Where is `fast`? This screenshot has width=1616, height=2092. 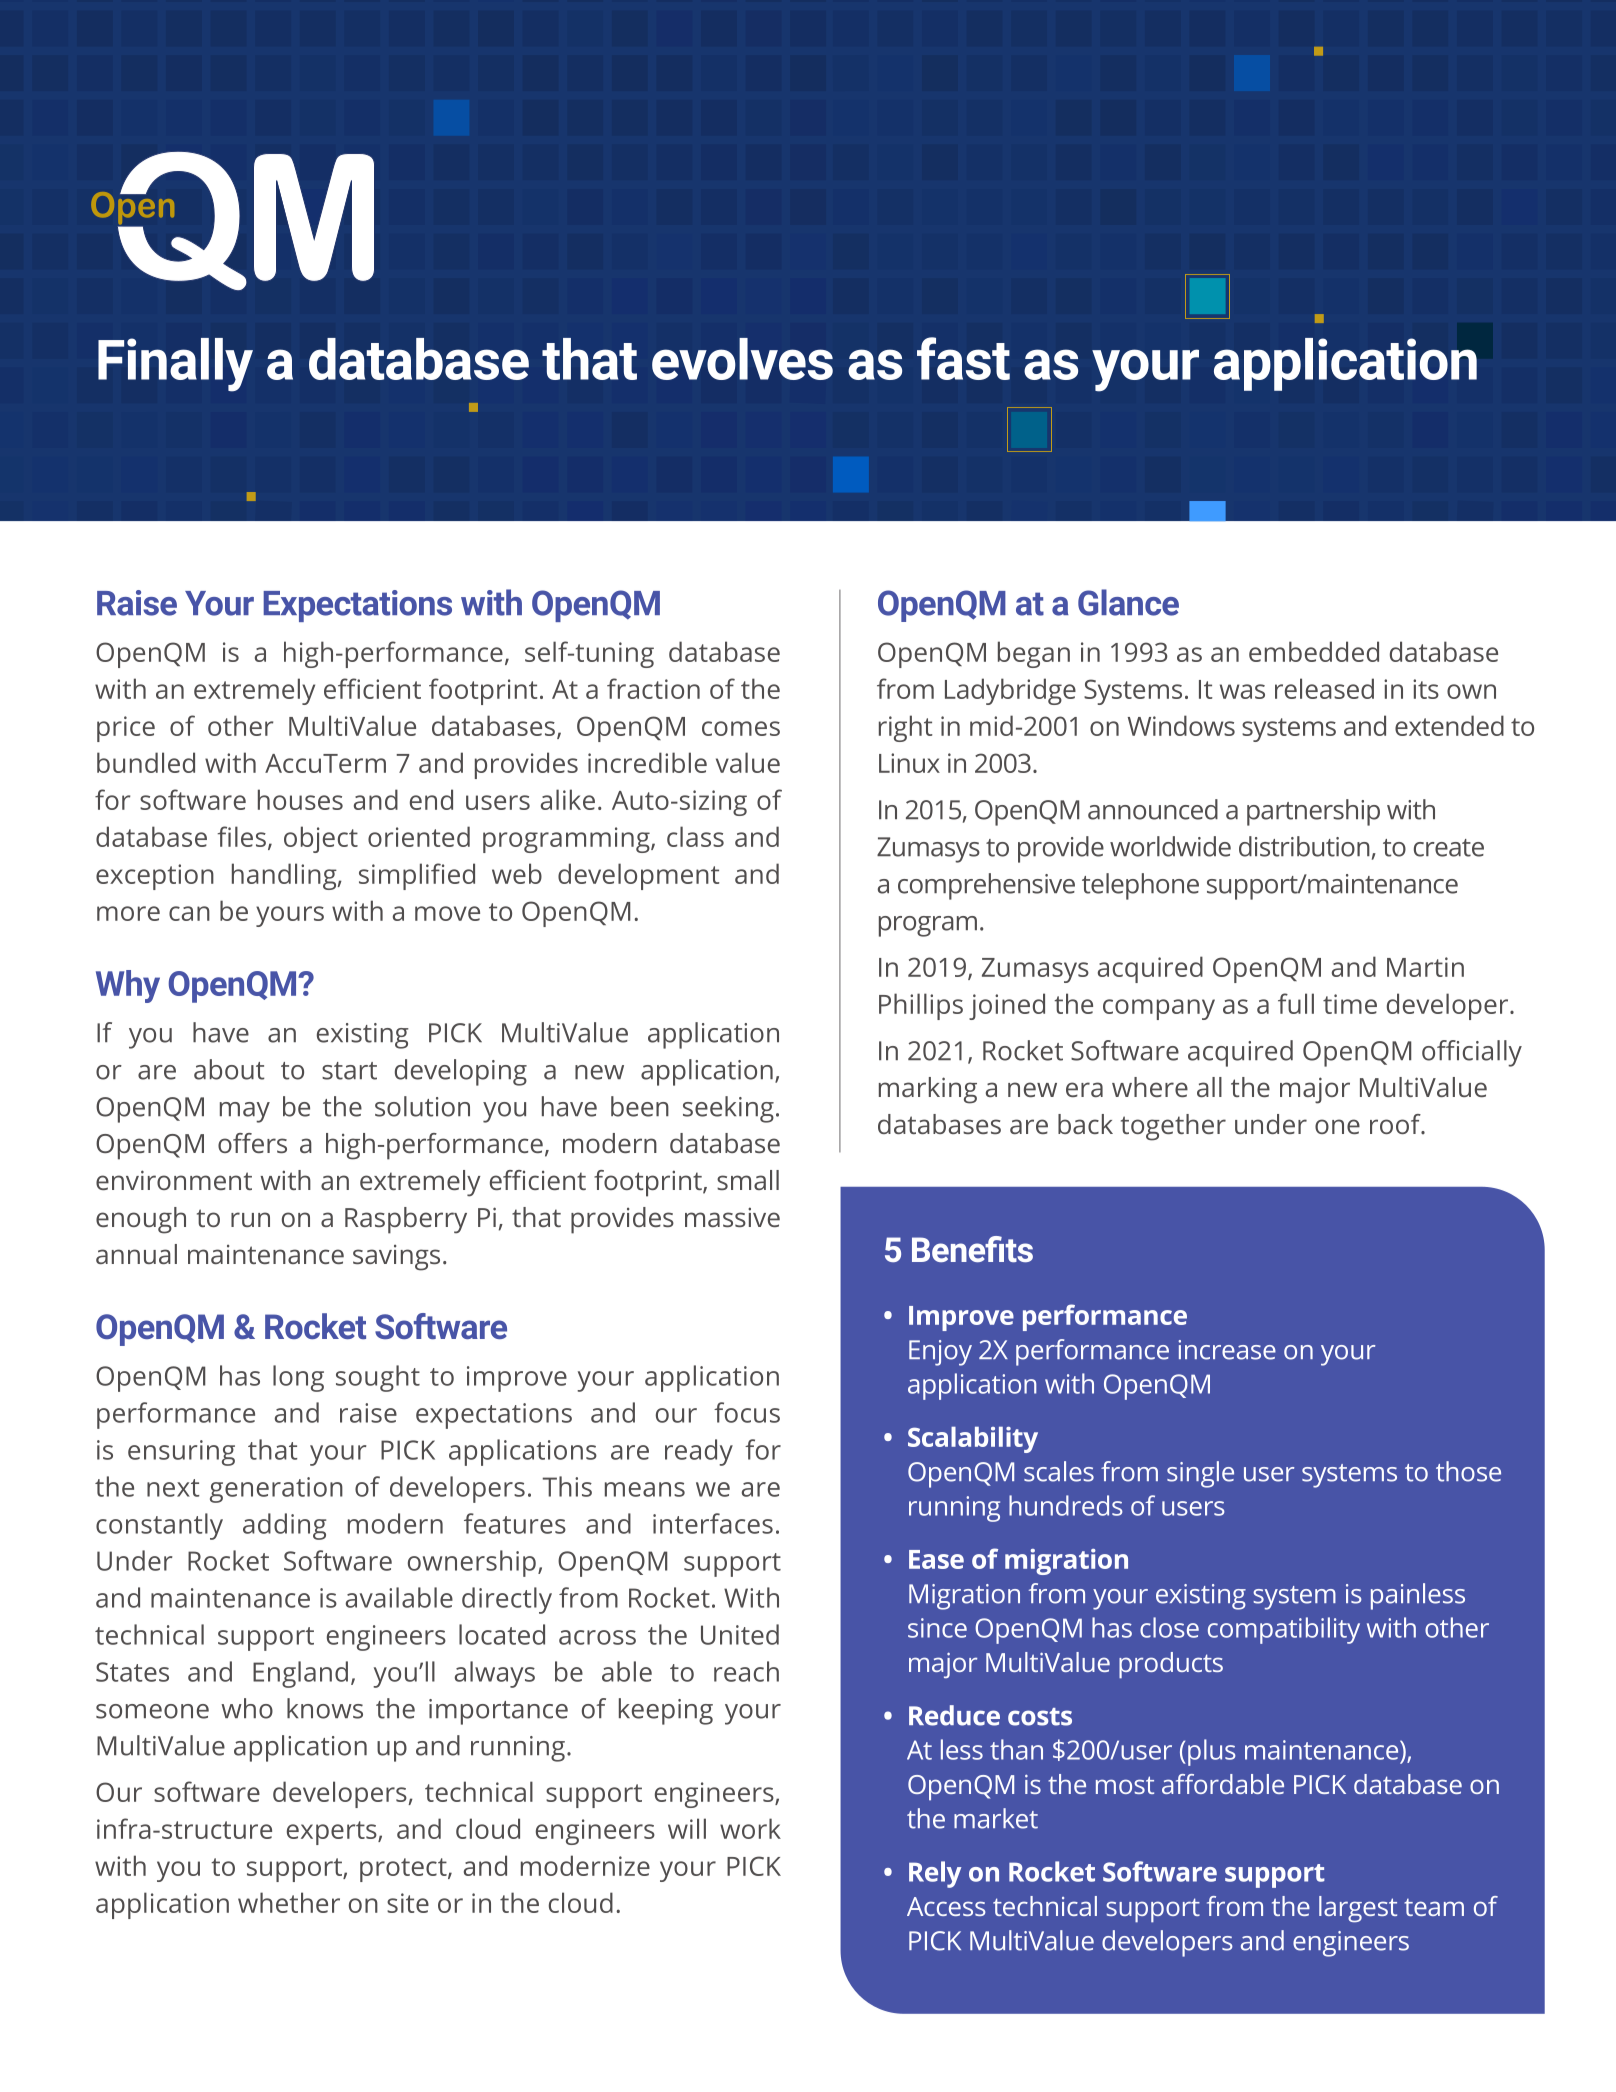 fast is located at coordinates (963, 358).
